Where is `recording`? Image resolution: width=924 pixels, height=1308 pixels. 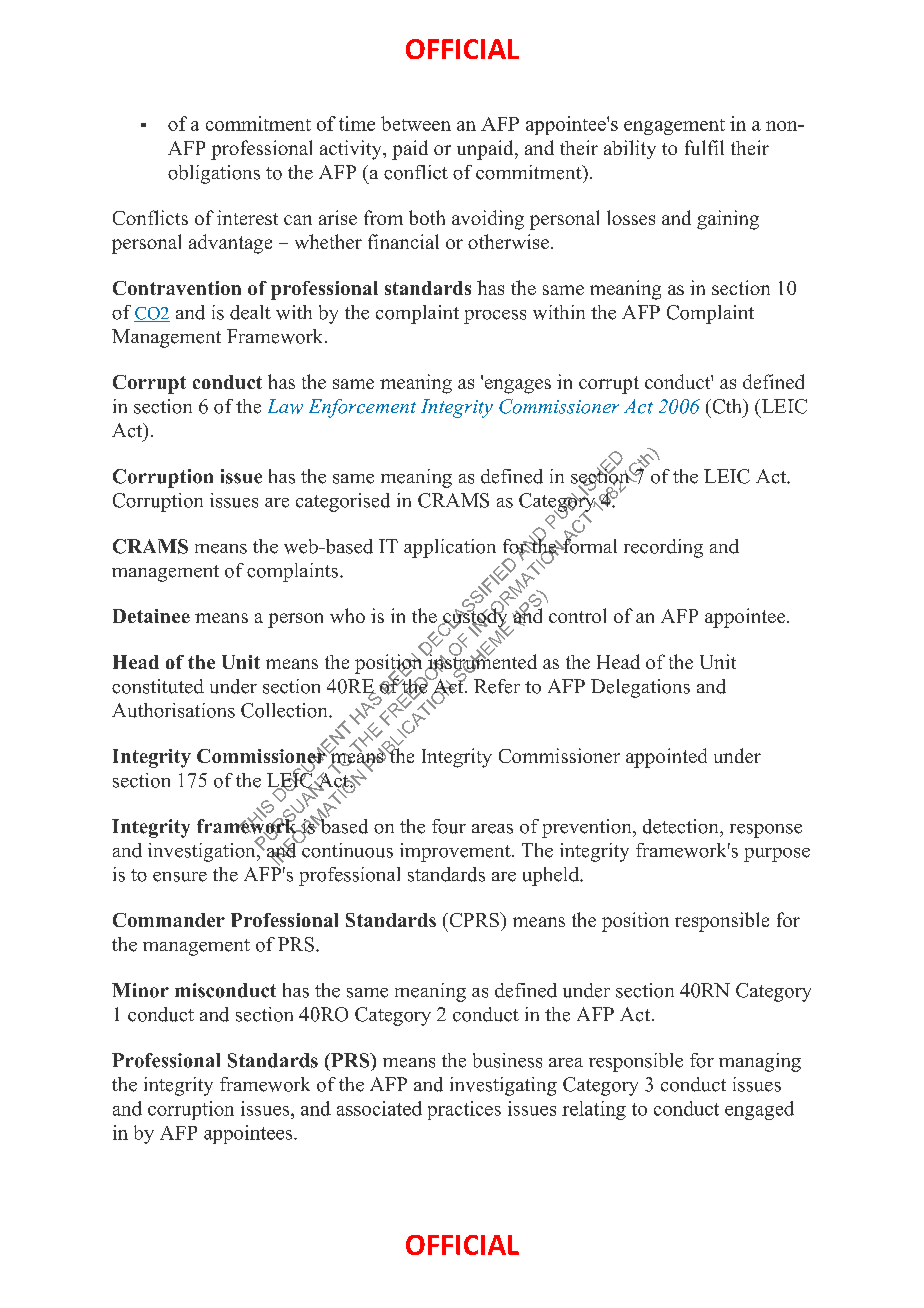
recording is located at coordinates (663, 548).
